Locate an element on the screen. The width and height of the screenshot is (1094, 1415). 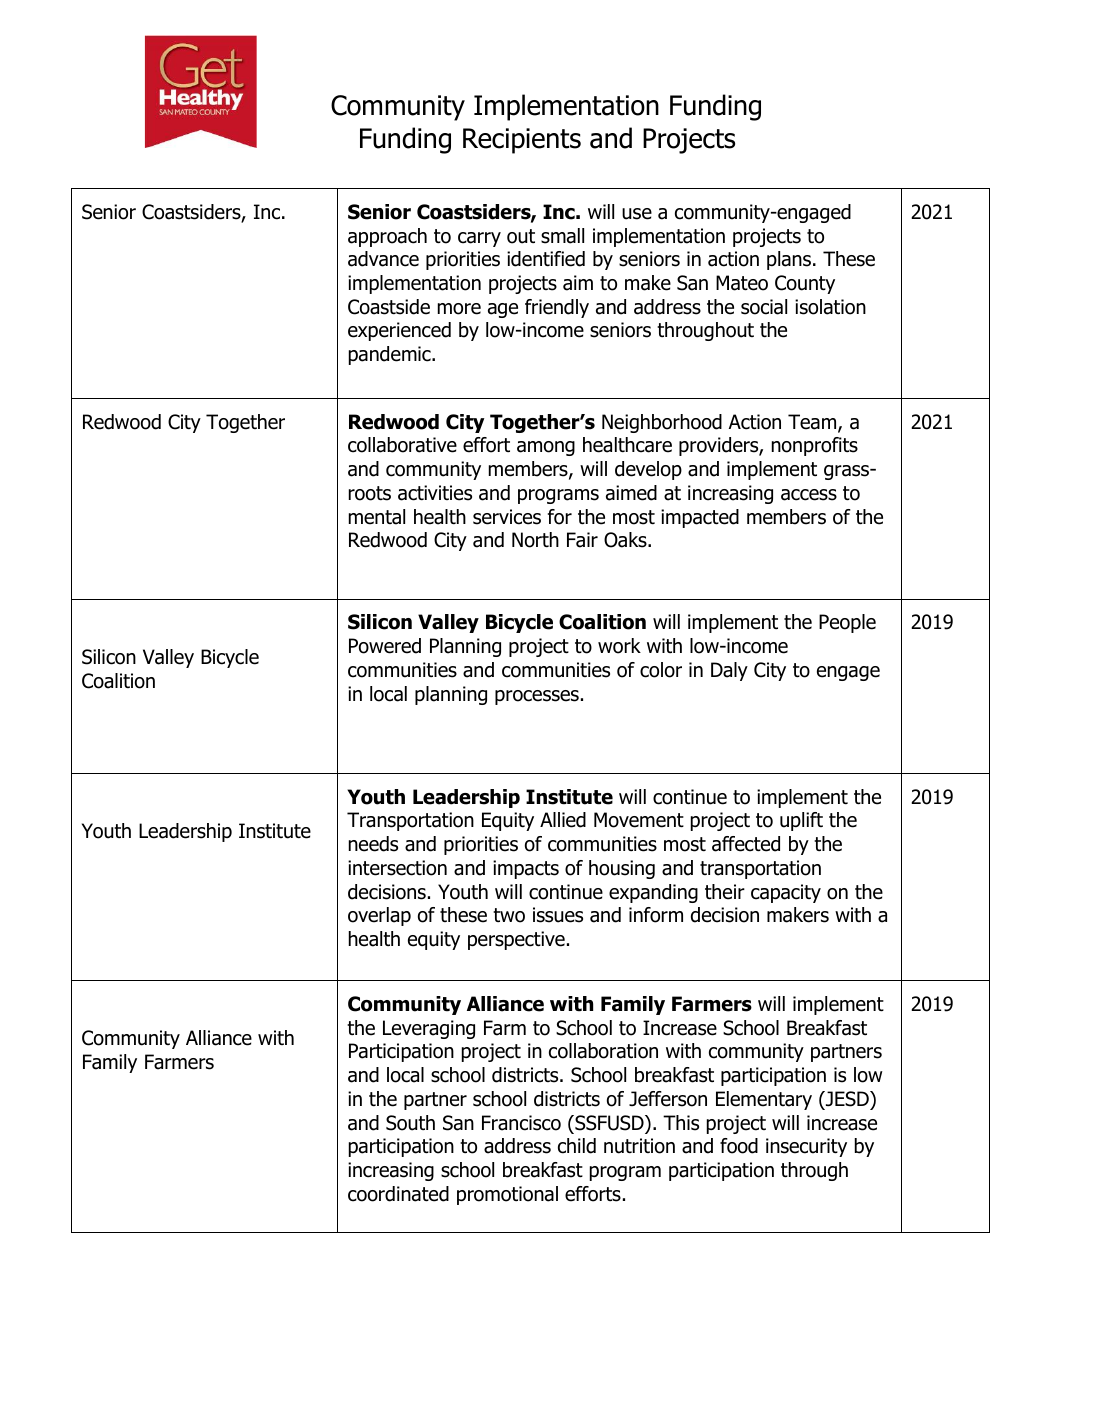
Powered is located at coordinates (385, 646).
